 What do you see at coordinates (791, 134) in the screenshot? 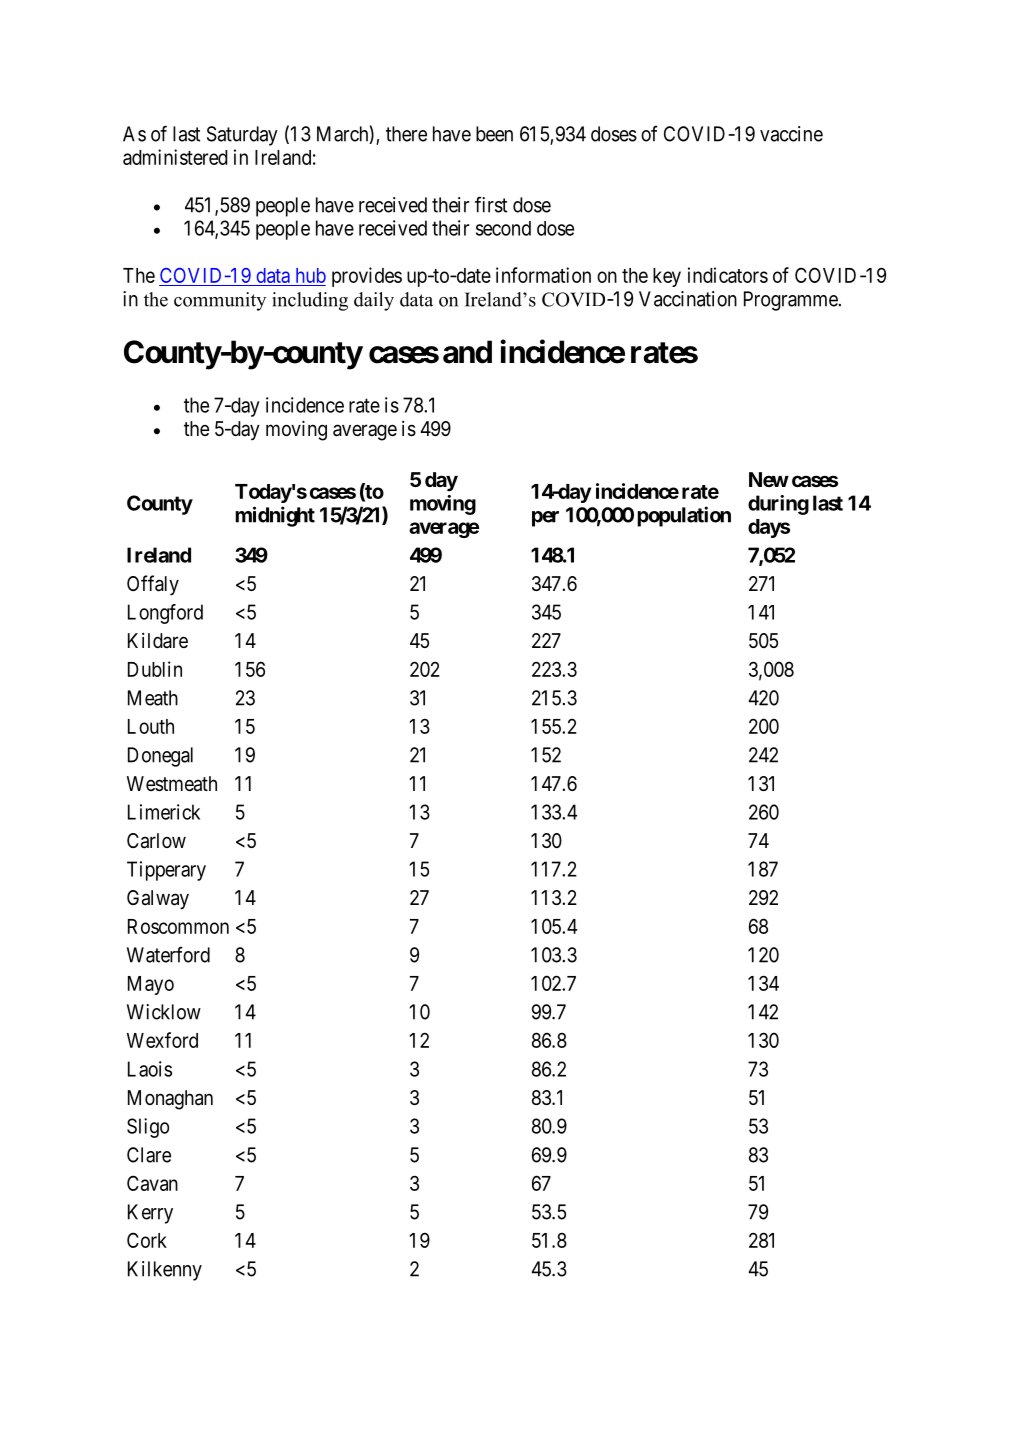
I see `vaccine` at bounding box center [791, 134].
